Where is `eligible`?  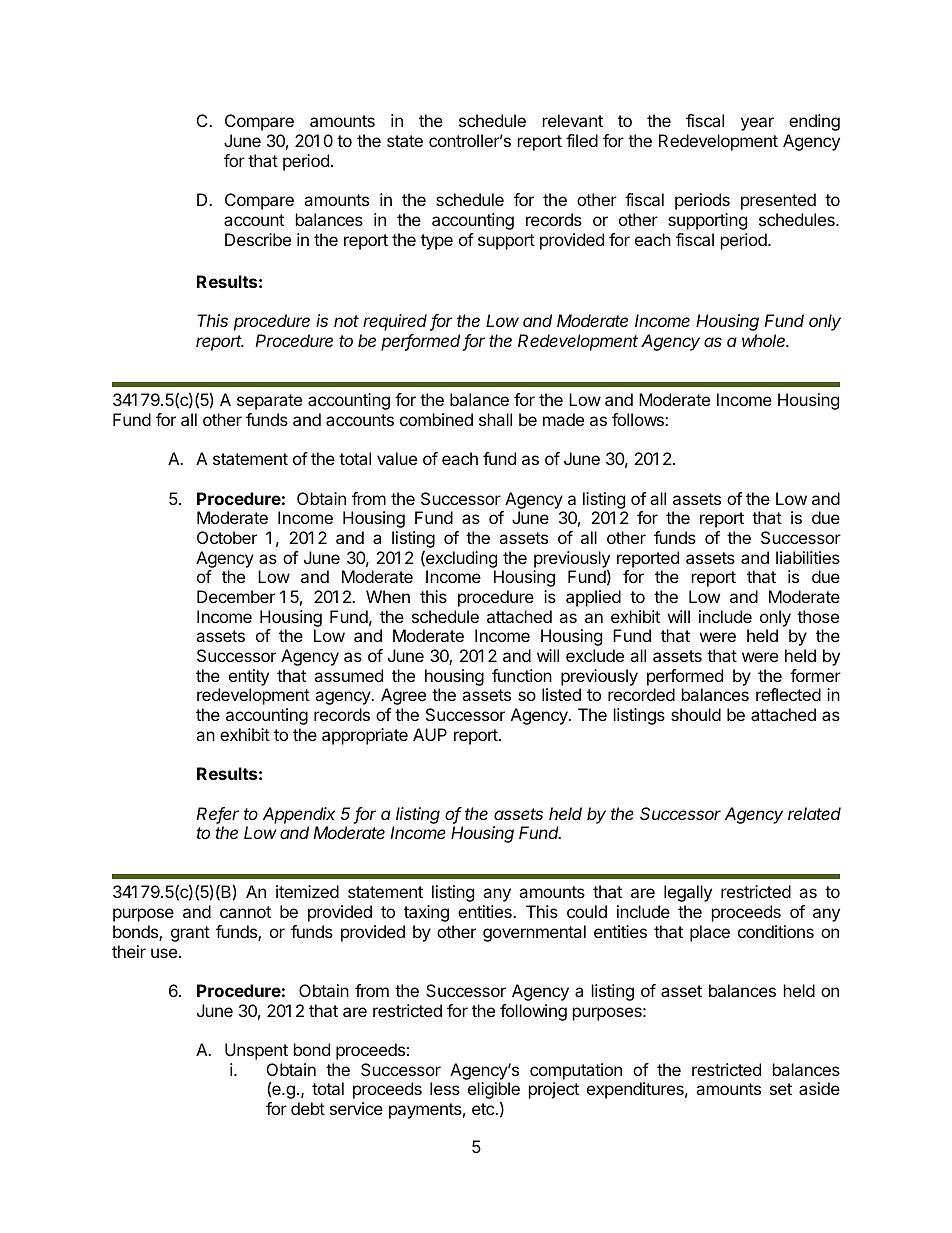 eligible is located at coordinates (494, 1092).
